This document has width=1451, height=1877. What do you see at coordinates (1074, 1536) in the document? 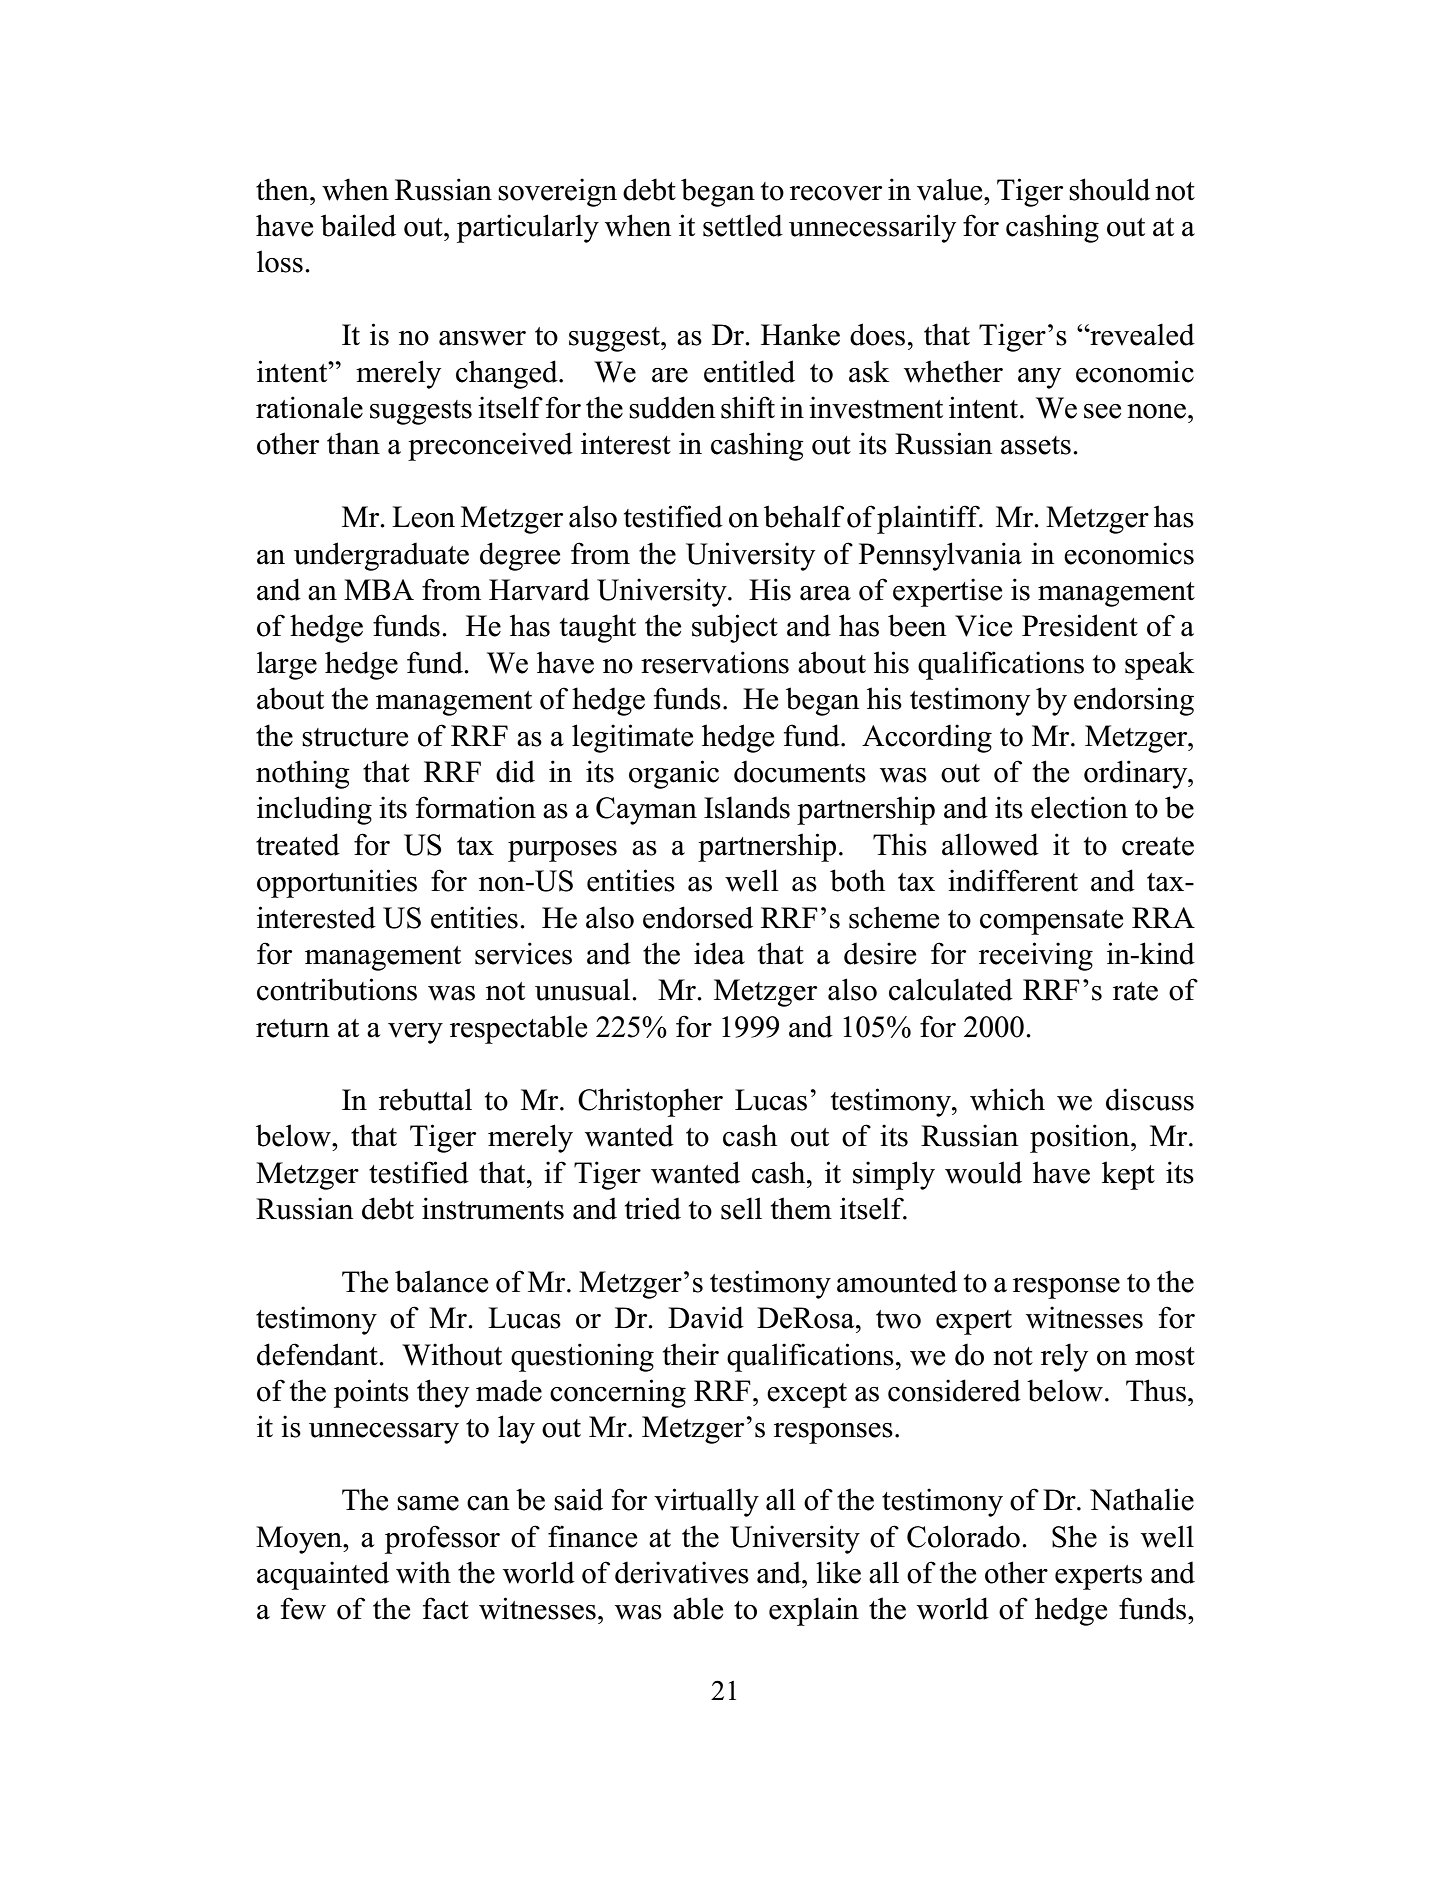
I see `She` at bounding box center [1074, 1536].
